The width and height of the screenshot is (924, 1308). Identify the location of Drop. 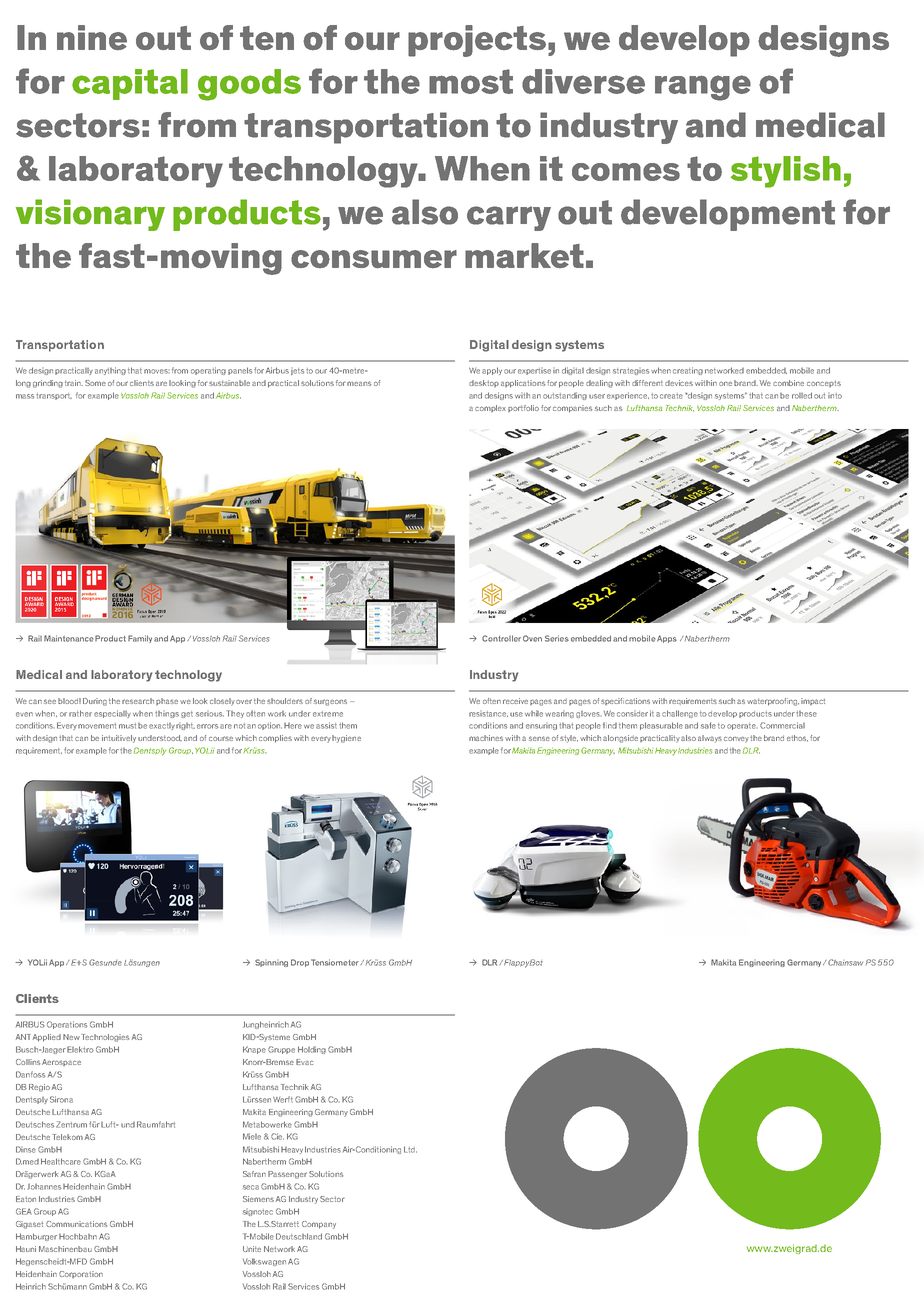
(300, 963).
